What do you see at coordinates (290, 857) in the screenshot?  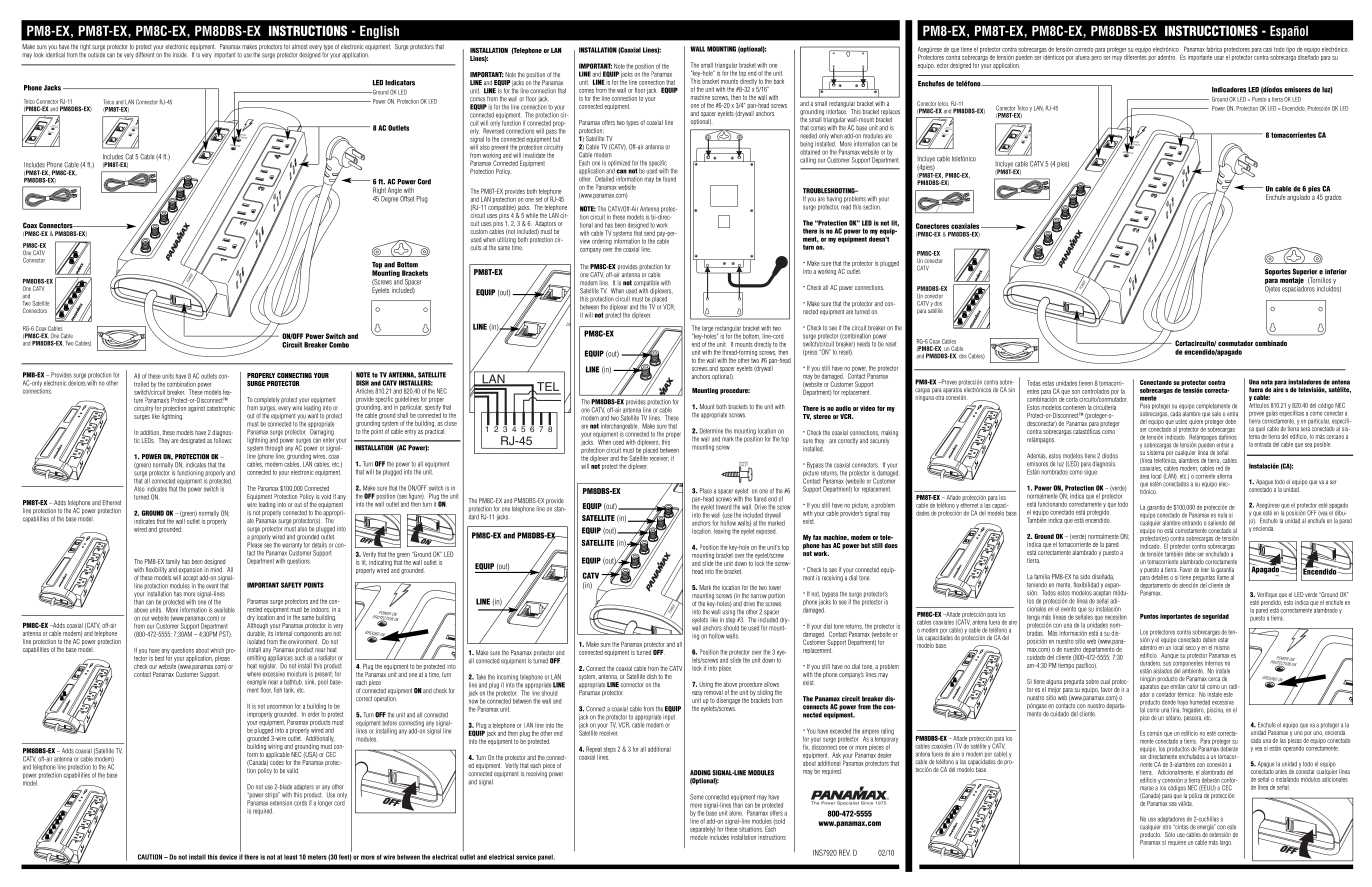 I see `least` at bounding box center [290, 857].
